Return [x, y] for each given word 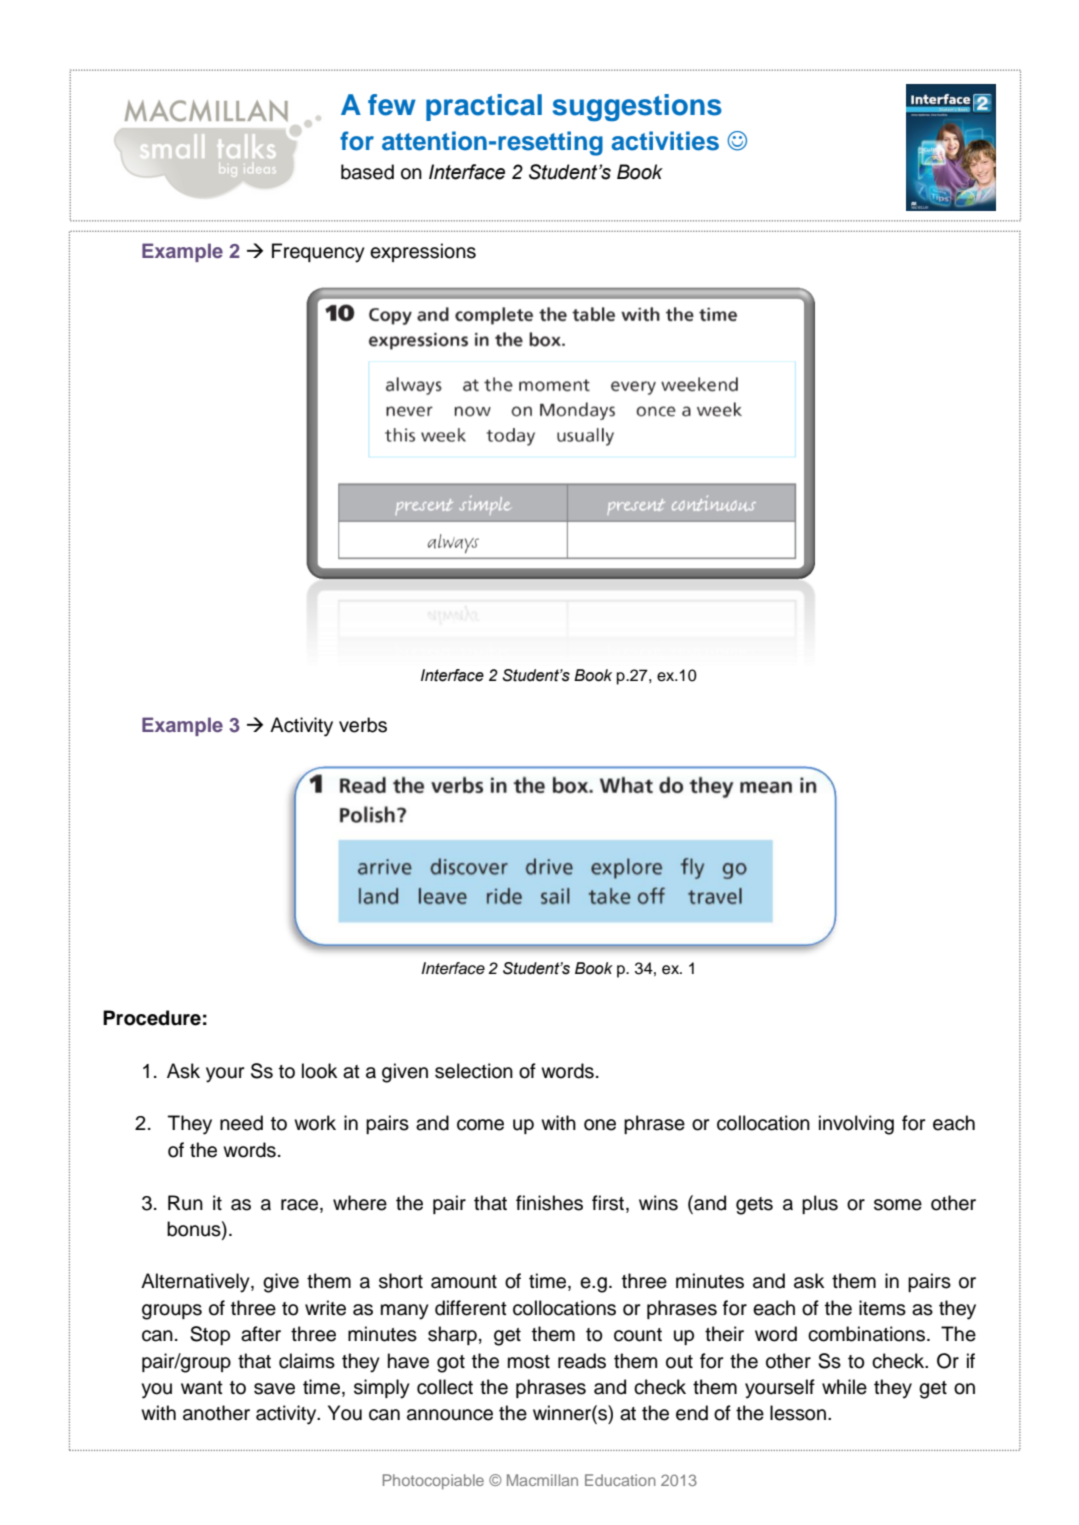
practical [484, 107]
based [367, 172]
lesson [798, 1413]
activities [665, 141]
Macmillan [542, 1480]
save [274, 1389]
